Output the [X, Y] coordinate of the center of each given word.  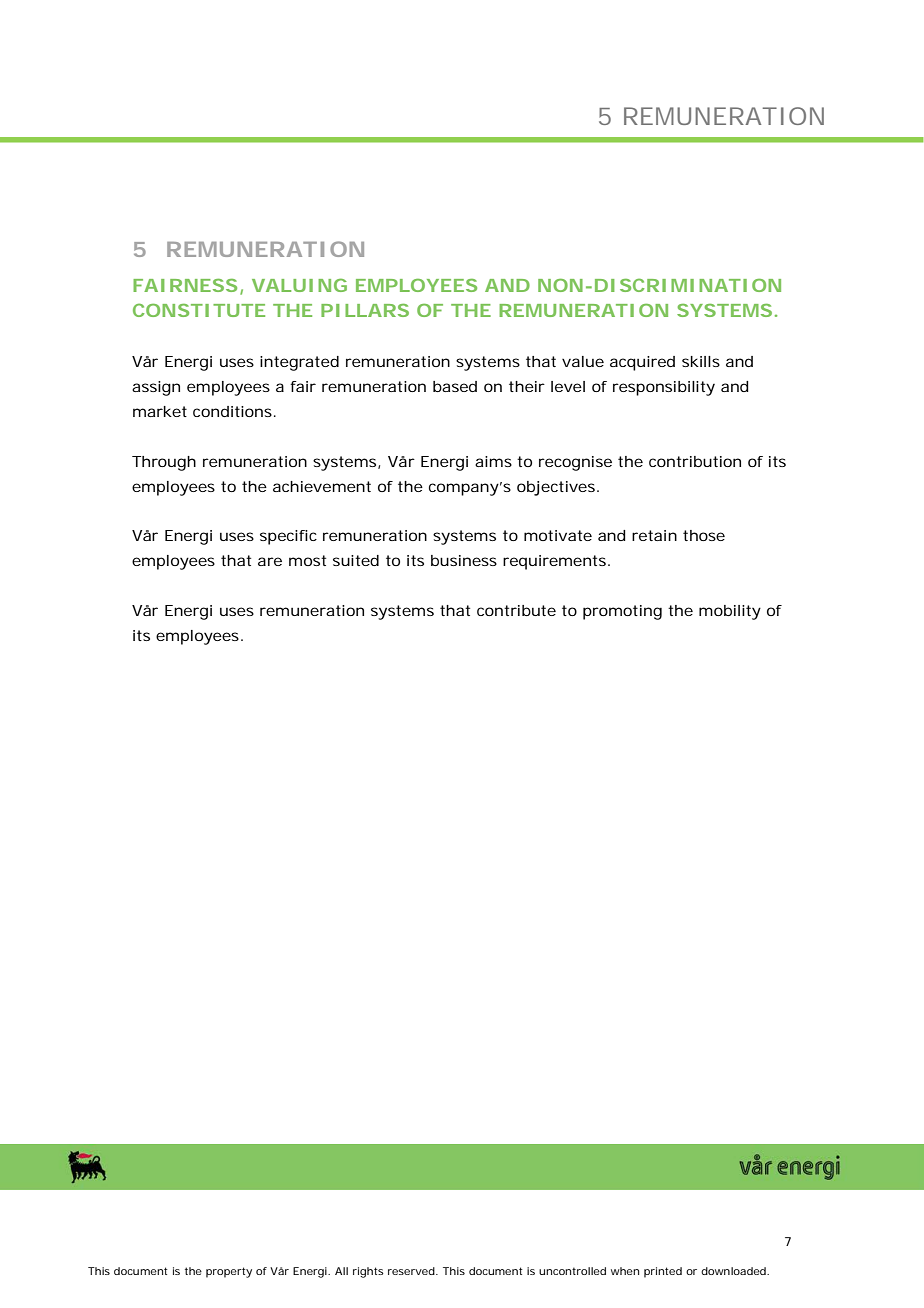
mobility [730, 612]
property [229, 1272]
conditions [232, 411]
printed [663, 1272]
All [341, 1271]
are [270, 561]
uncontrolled [572, 1271]
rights [368, 1272]
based [455, 386]
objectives [556, 488]
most [307, 560]
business [464, 560]
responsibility [664, 388]
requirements [554, 562]
